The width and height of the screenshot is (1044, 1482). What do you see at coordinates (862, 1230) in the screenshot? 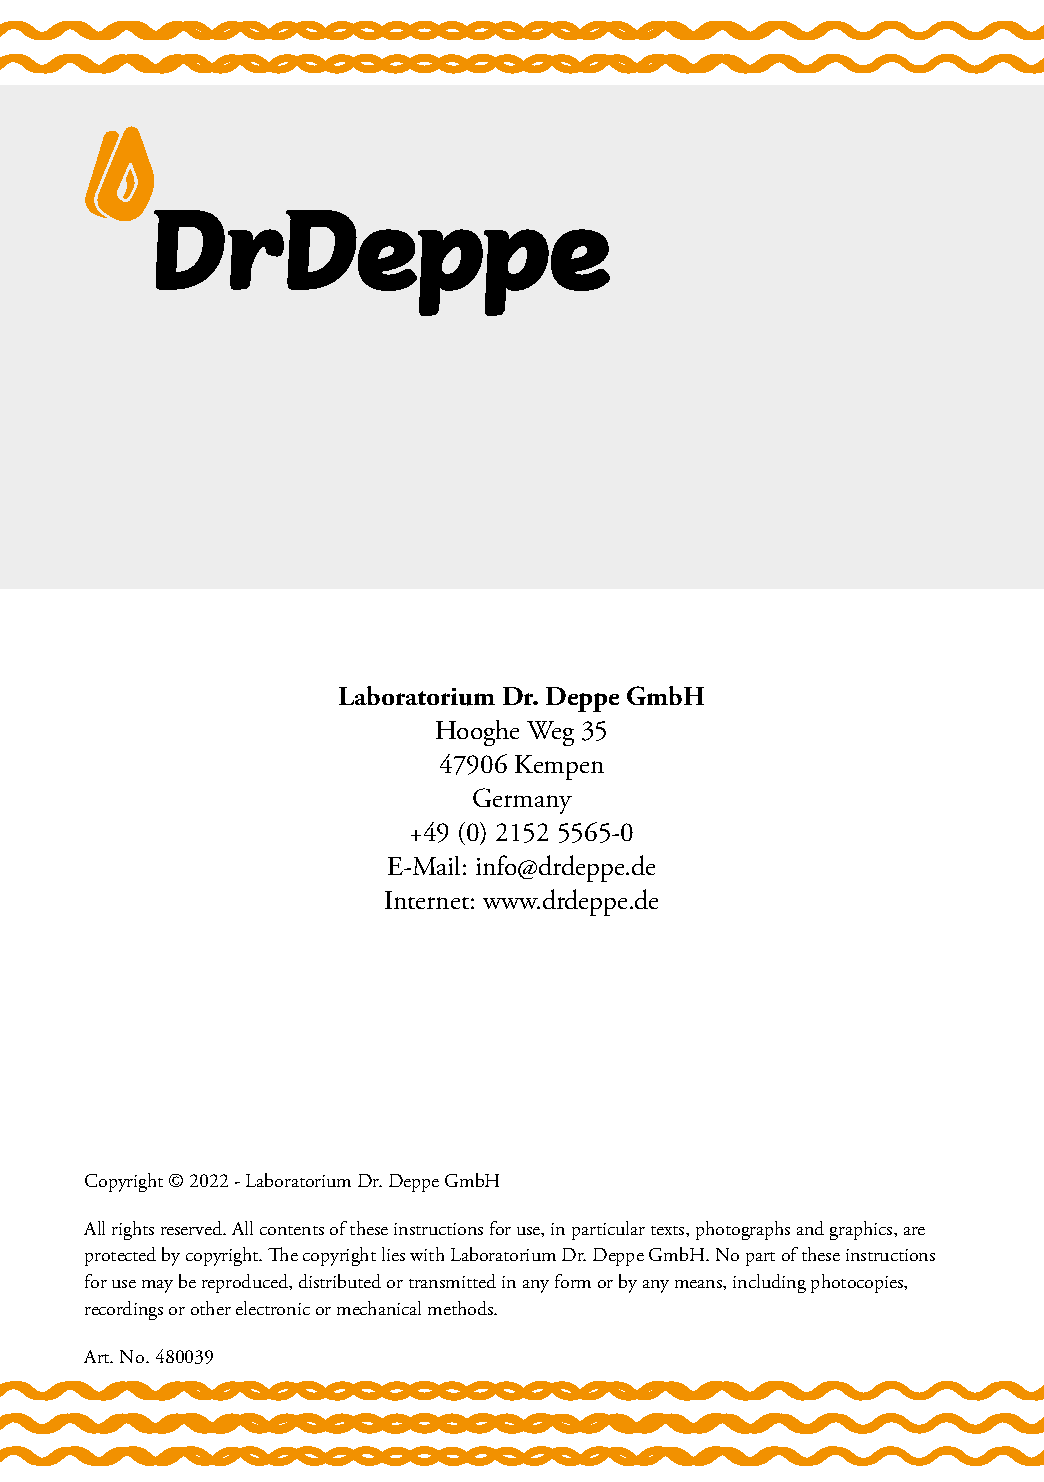
I see `graphics` at bounding box center [862, 1230].
